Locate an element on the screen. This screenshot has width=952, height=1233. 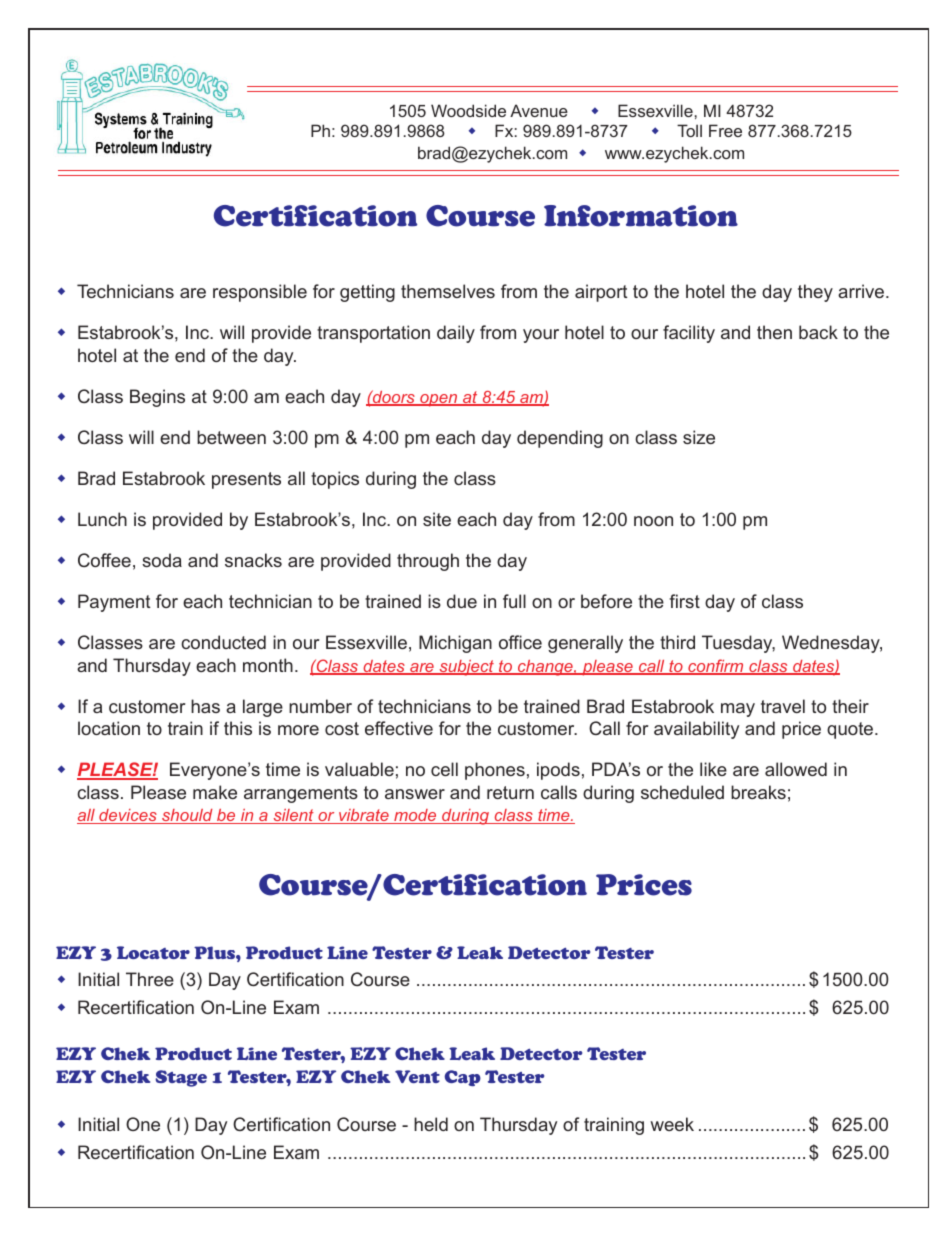
allowed is located at coordinates (796, 769).
